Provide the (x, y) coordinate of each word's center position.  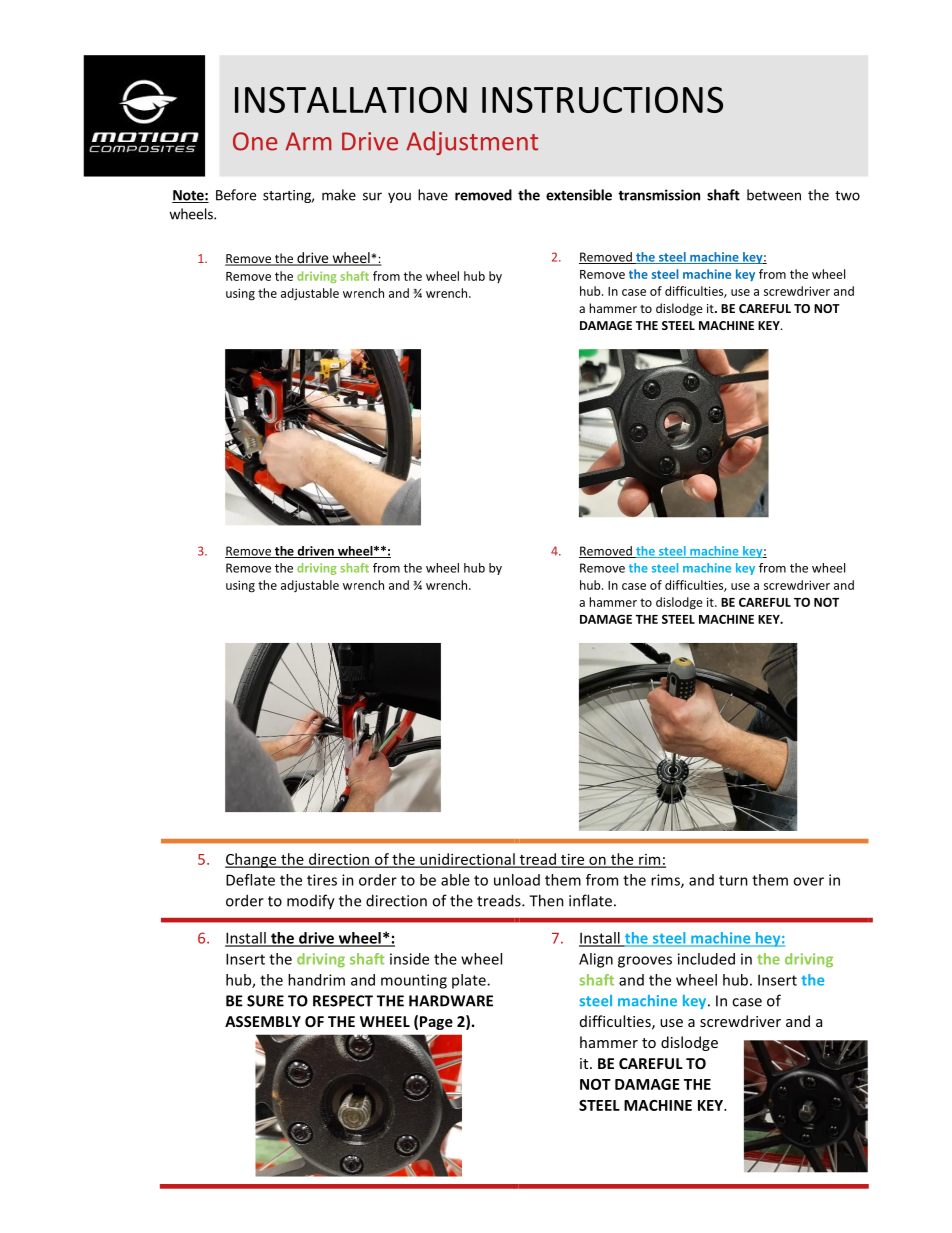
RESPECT (343, 1001)
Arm (308, 141)
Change (252, 860)
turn (733, 880)
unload (517, 880)
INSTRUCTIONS (602, 99)
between (774, 195)
